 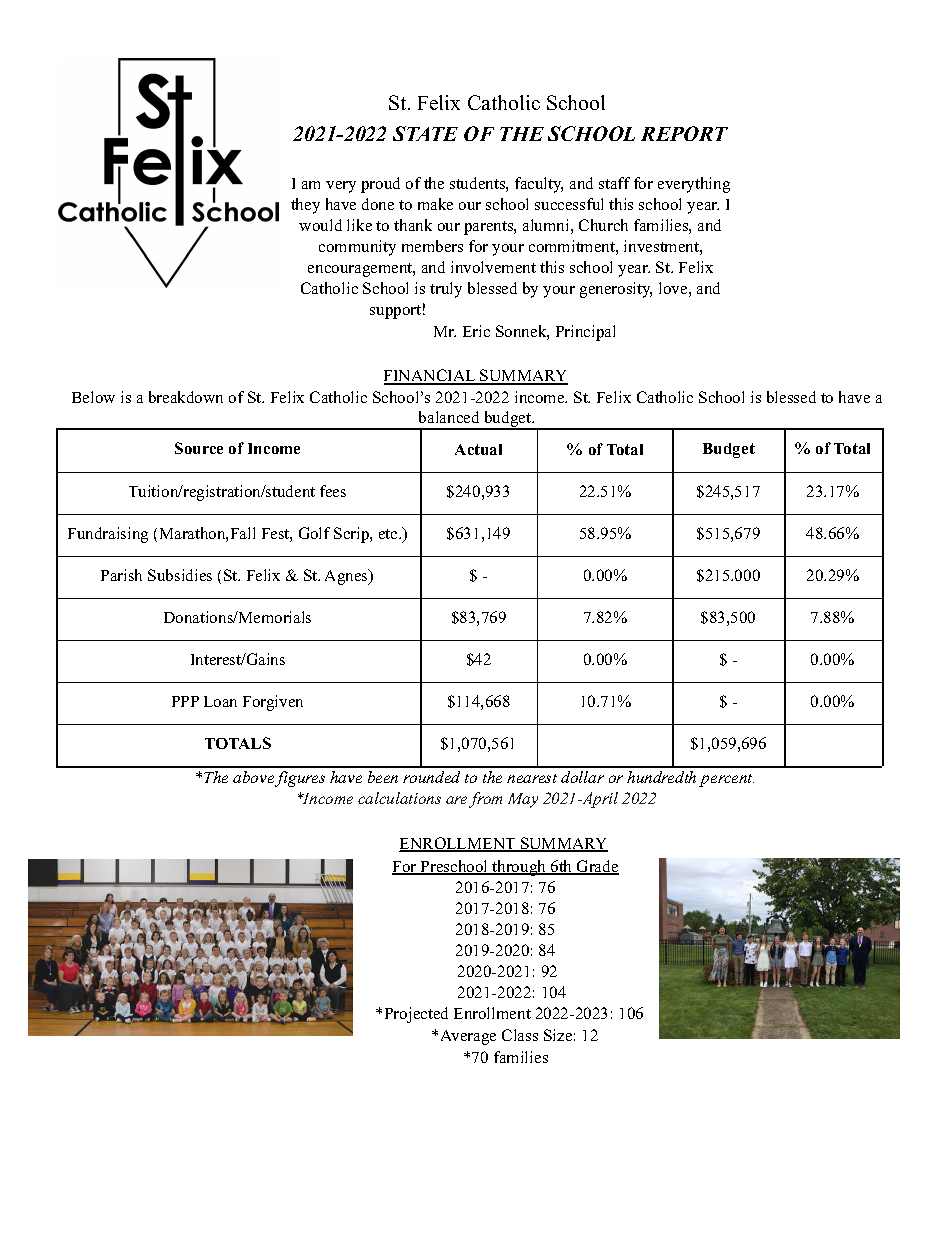 What do you see at coordinates (468, 1037) in the screenshot?
I see `Average` at bounding box center [468, 1037].
